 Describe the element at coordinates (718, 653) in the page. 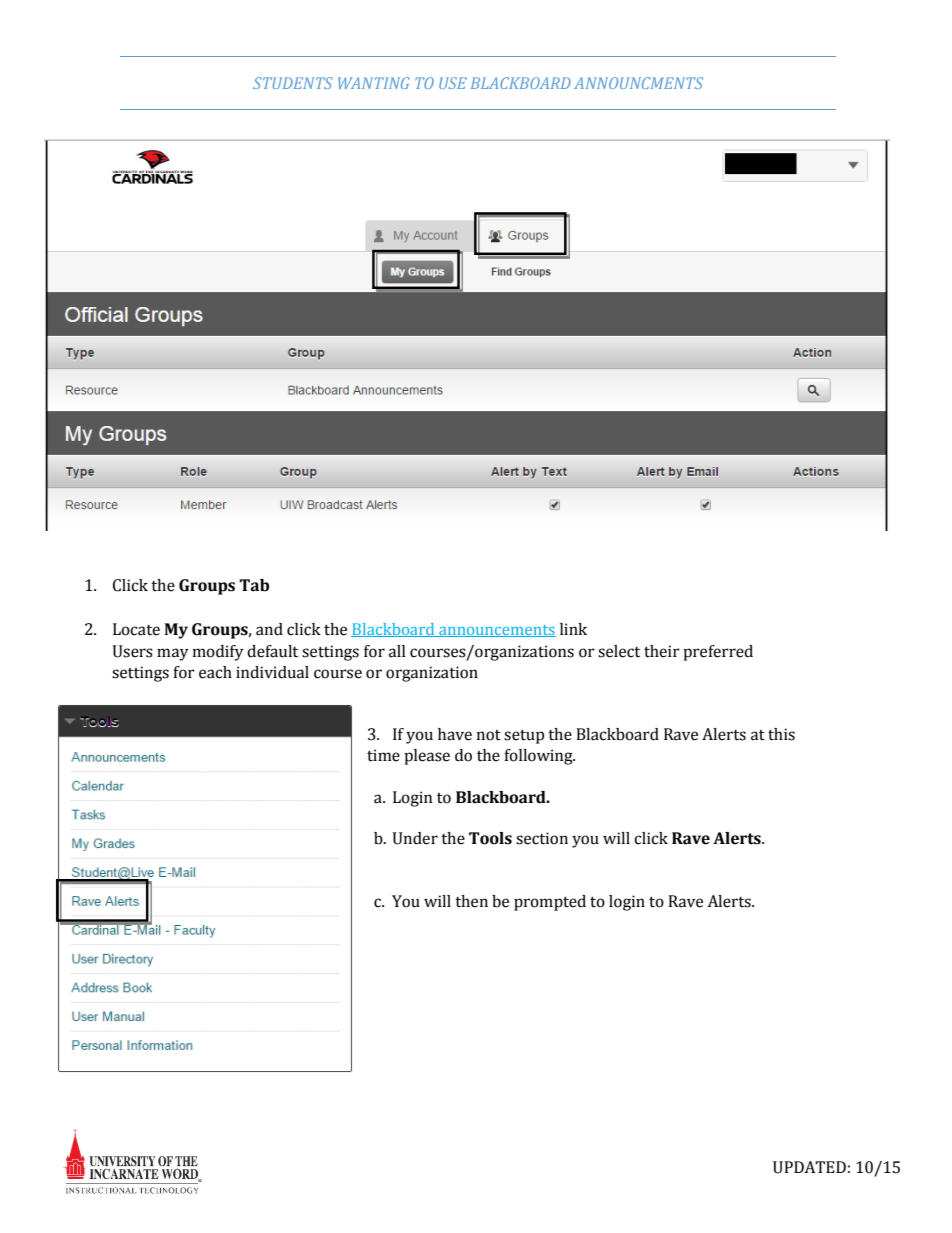

I see `preferred` at that location.
